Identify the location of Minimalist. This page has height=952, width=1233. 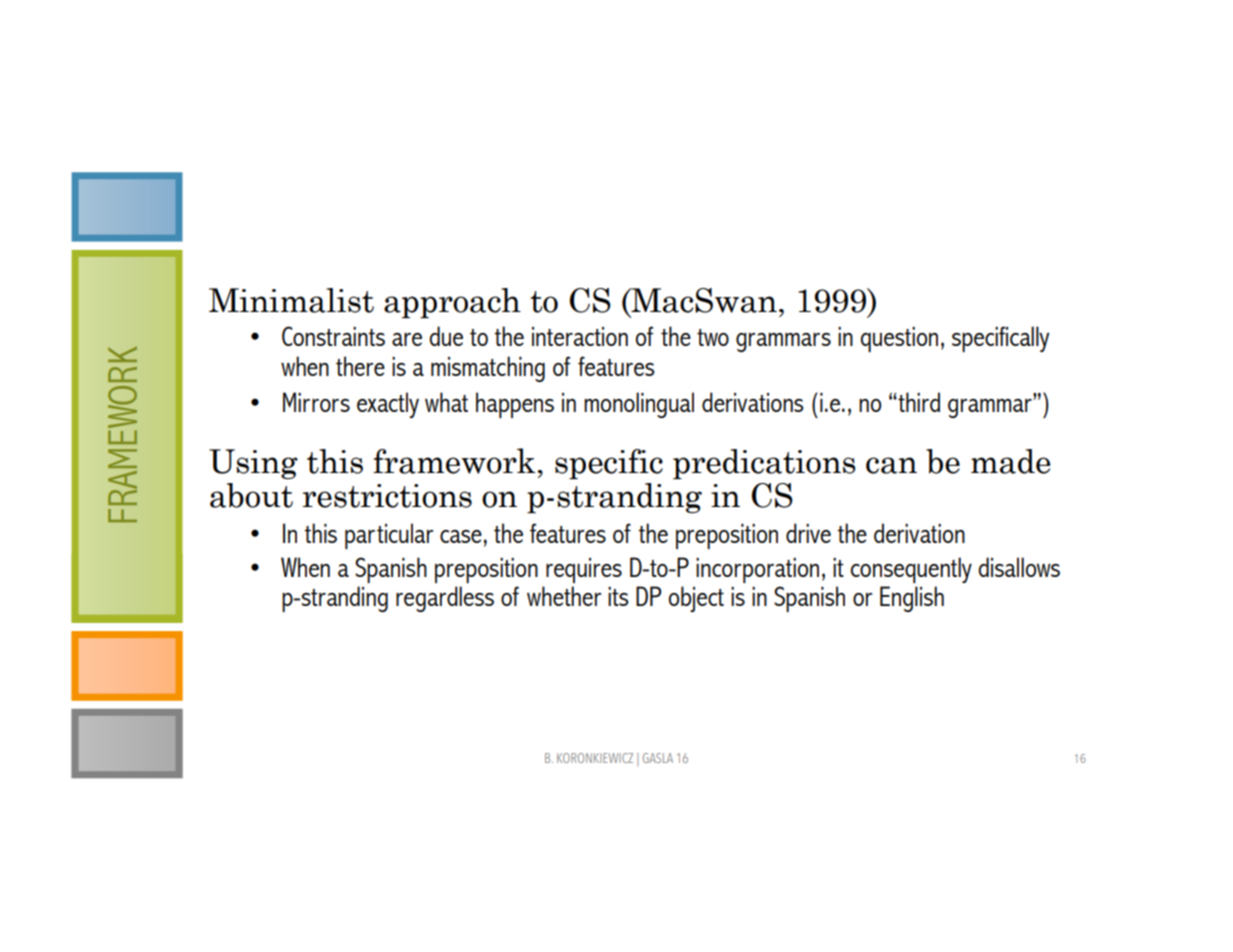
(291, 300).
